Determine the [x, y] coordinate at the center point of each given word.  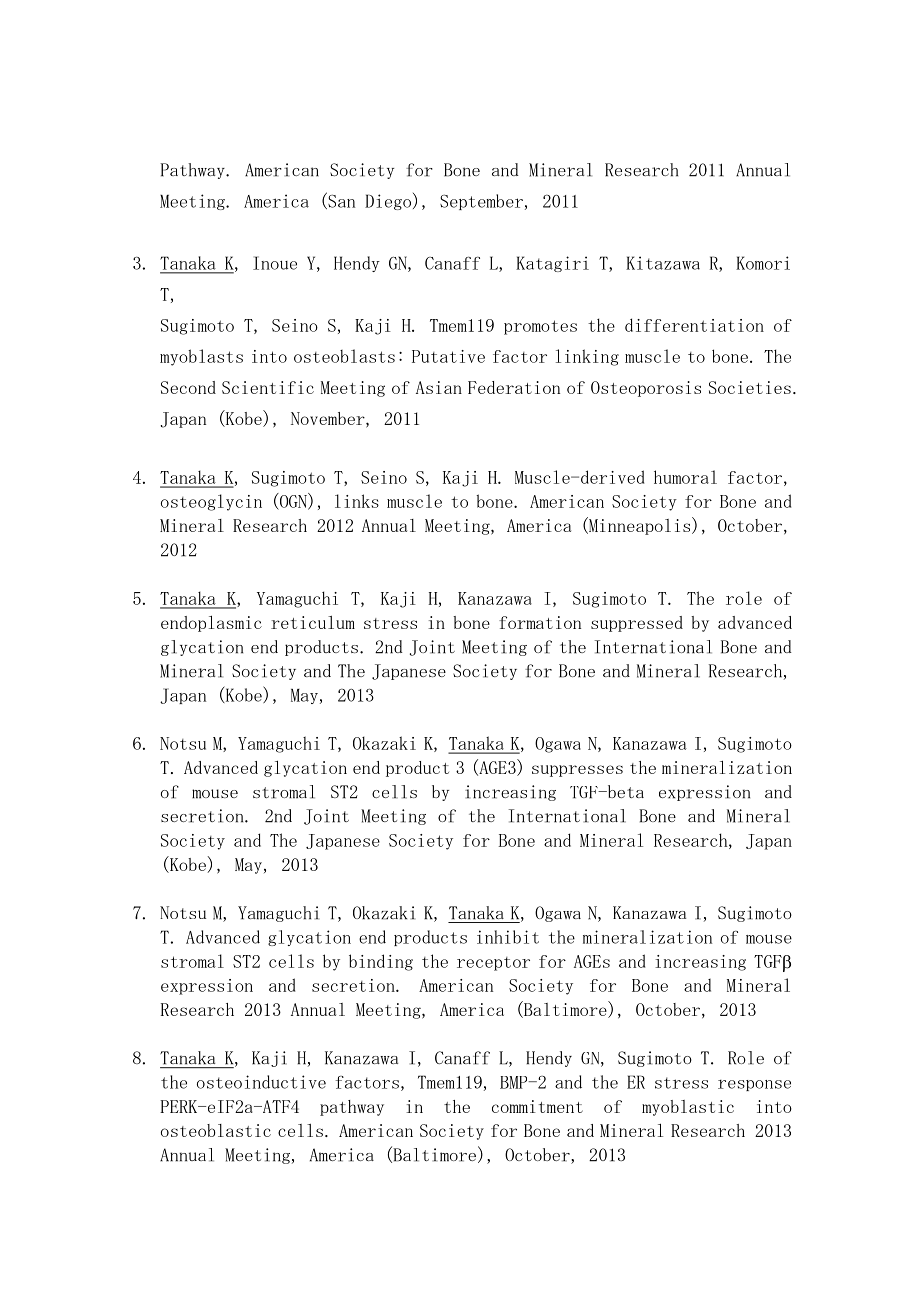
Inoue [275, 263]
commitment [537, 1106]
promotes [540, 327]
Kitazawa [663, 263]
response [754, 1085]
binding [381, 962]
